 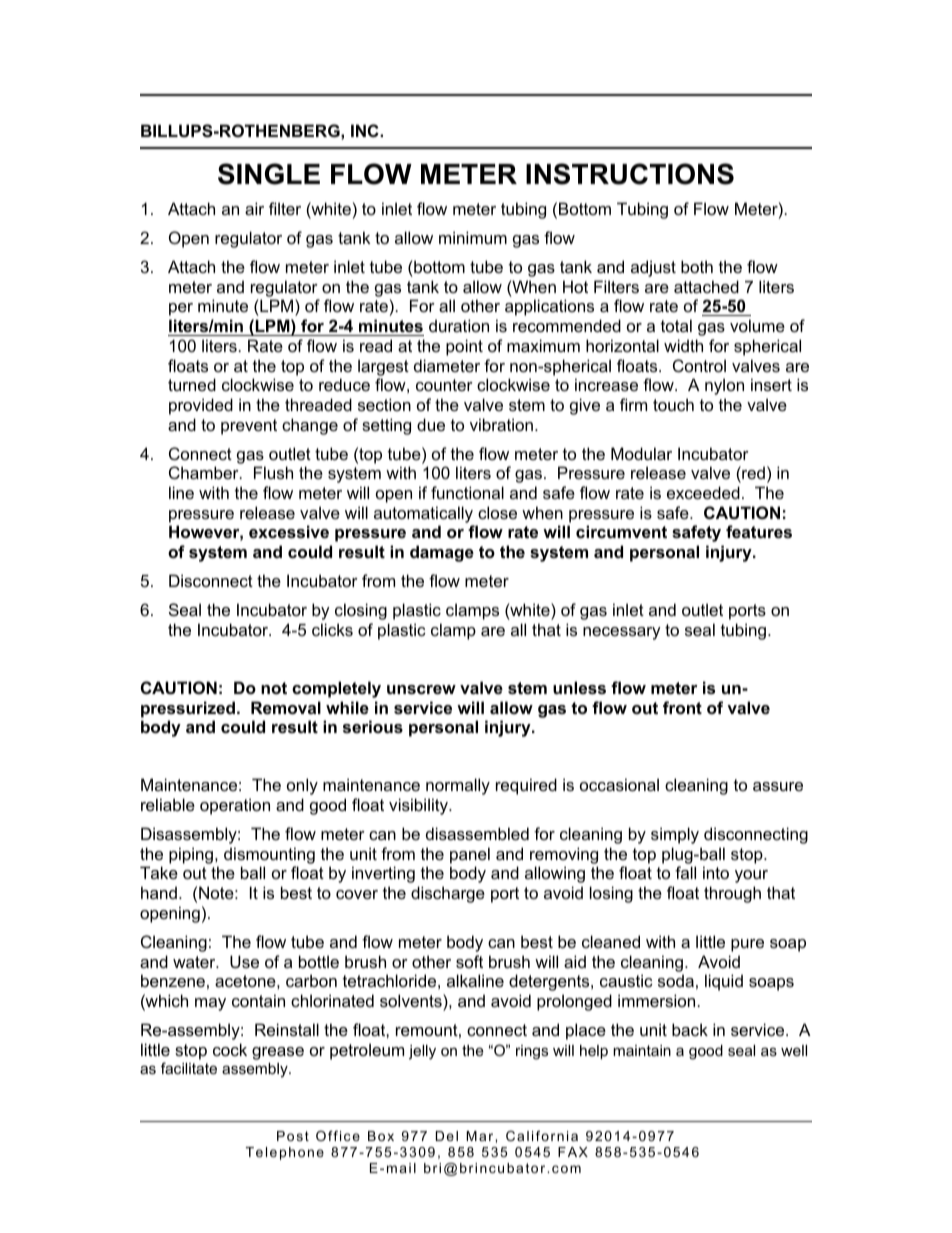 What do you see at coordinates (235, 806) in the image?
I see `operation` at bounding box center [235, 806].
